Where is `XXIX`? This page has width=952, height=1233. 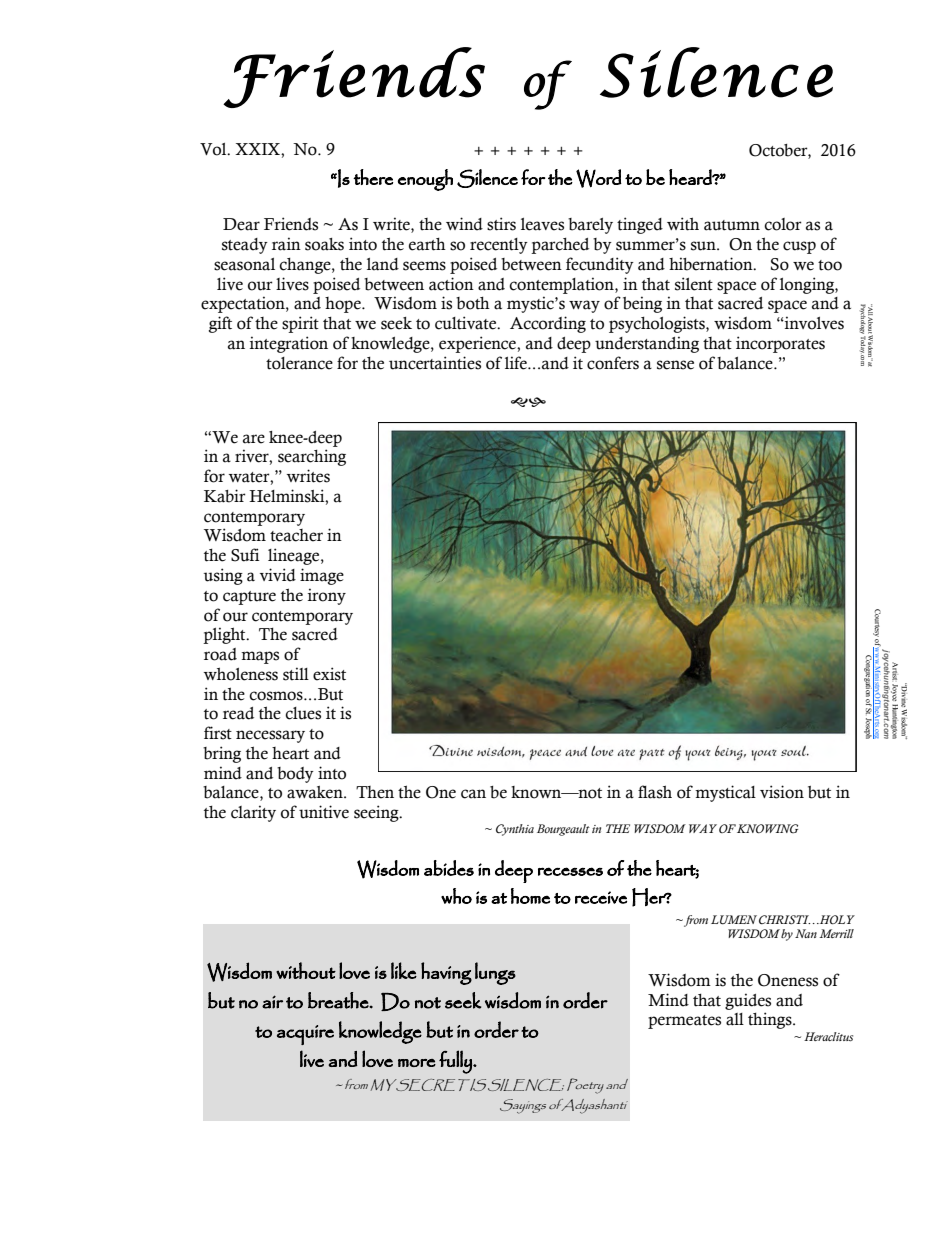
XXIX is located at coordinates (258, 149).
